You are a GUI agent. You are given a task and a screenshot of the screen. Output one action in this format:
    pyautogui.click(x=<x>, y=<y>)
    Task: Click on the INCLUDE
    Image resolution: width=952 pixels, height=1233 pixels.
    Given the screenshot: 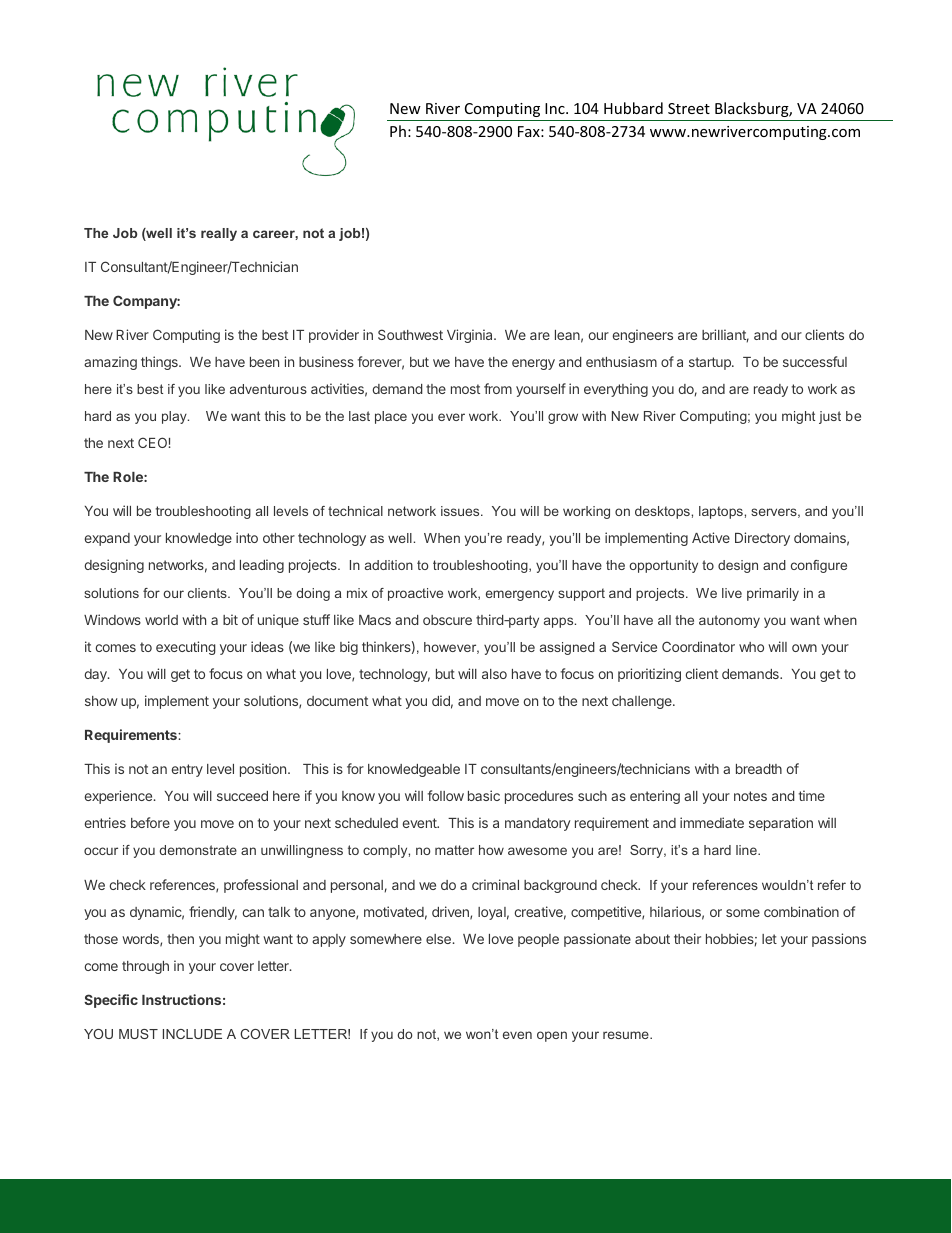 What is the action you would take?
    pyautogui.click(x=192, y=1034)
